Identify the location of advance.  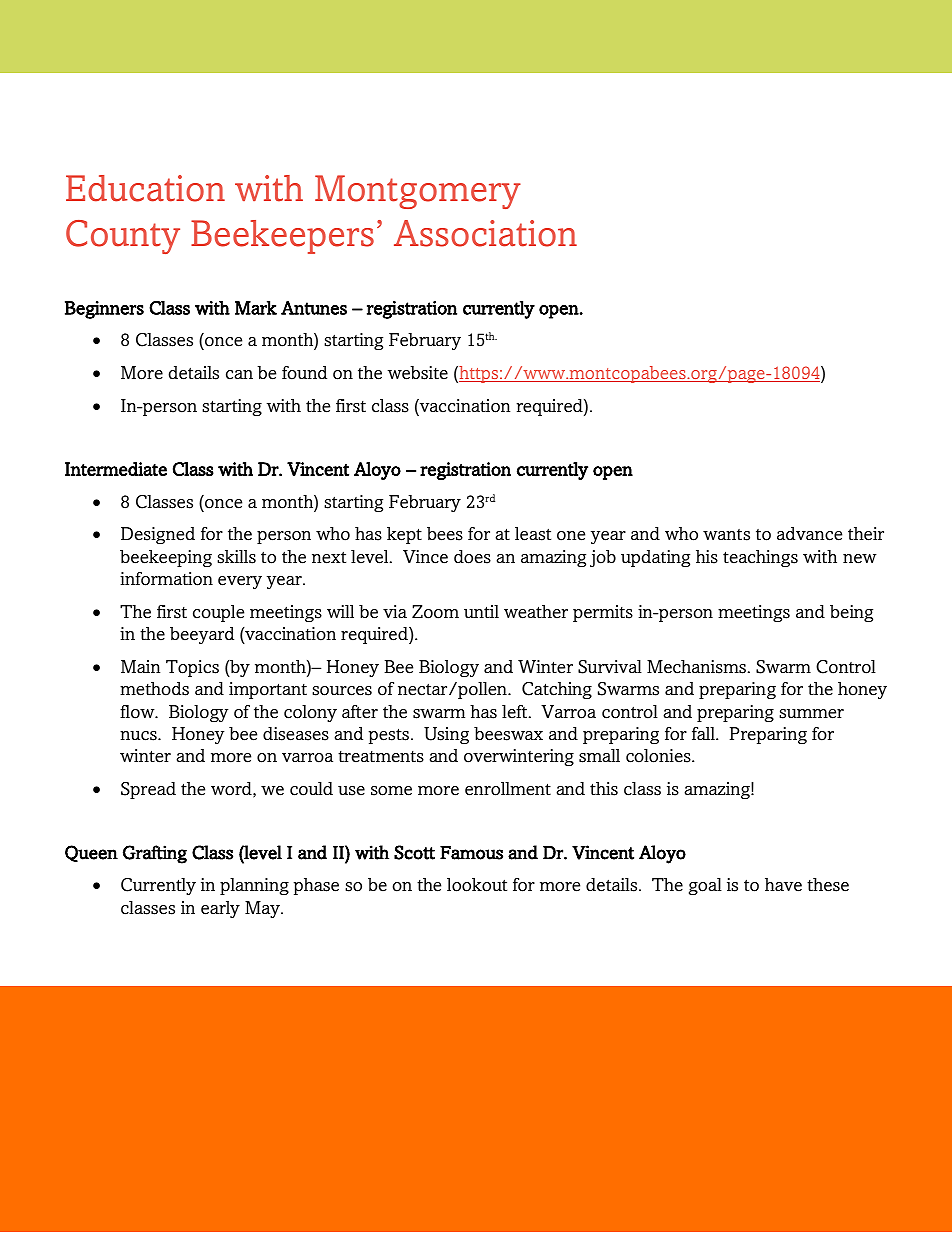
(809, 534).
